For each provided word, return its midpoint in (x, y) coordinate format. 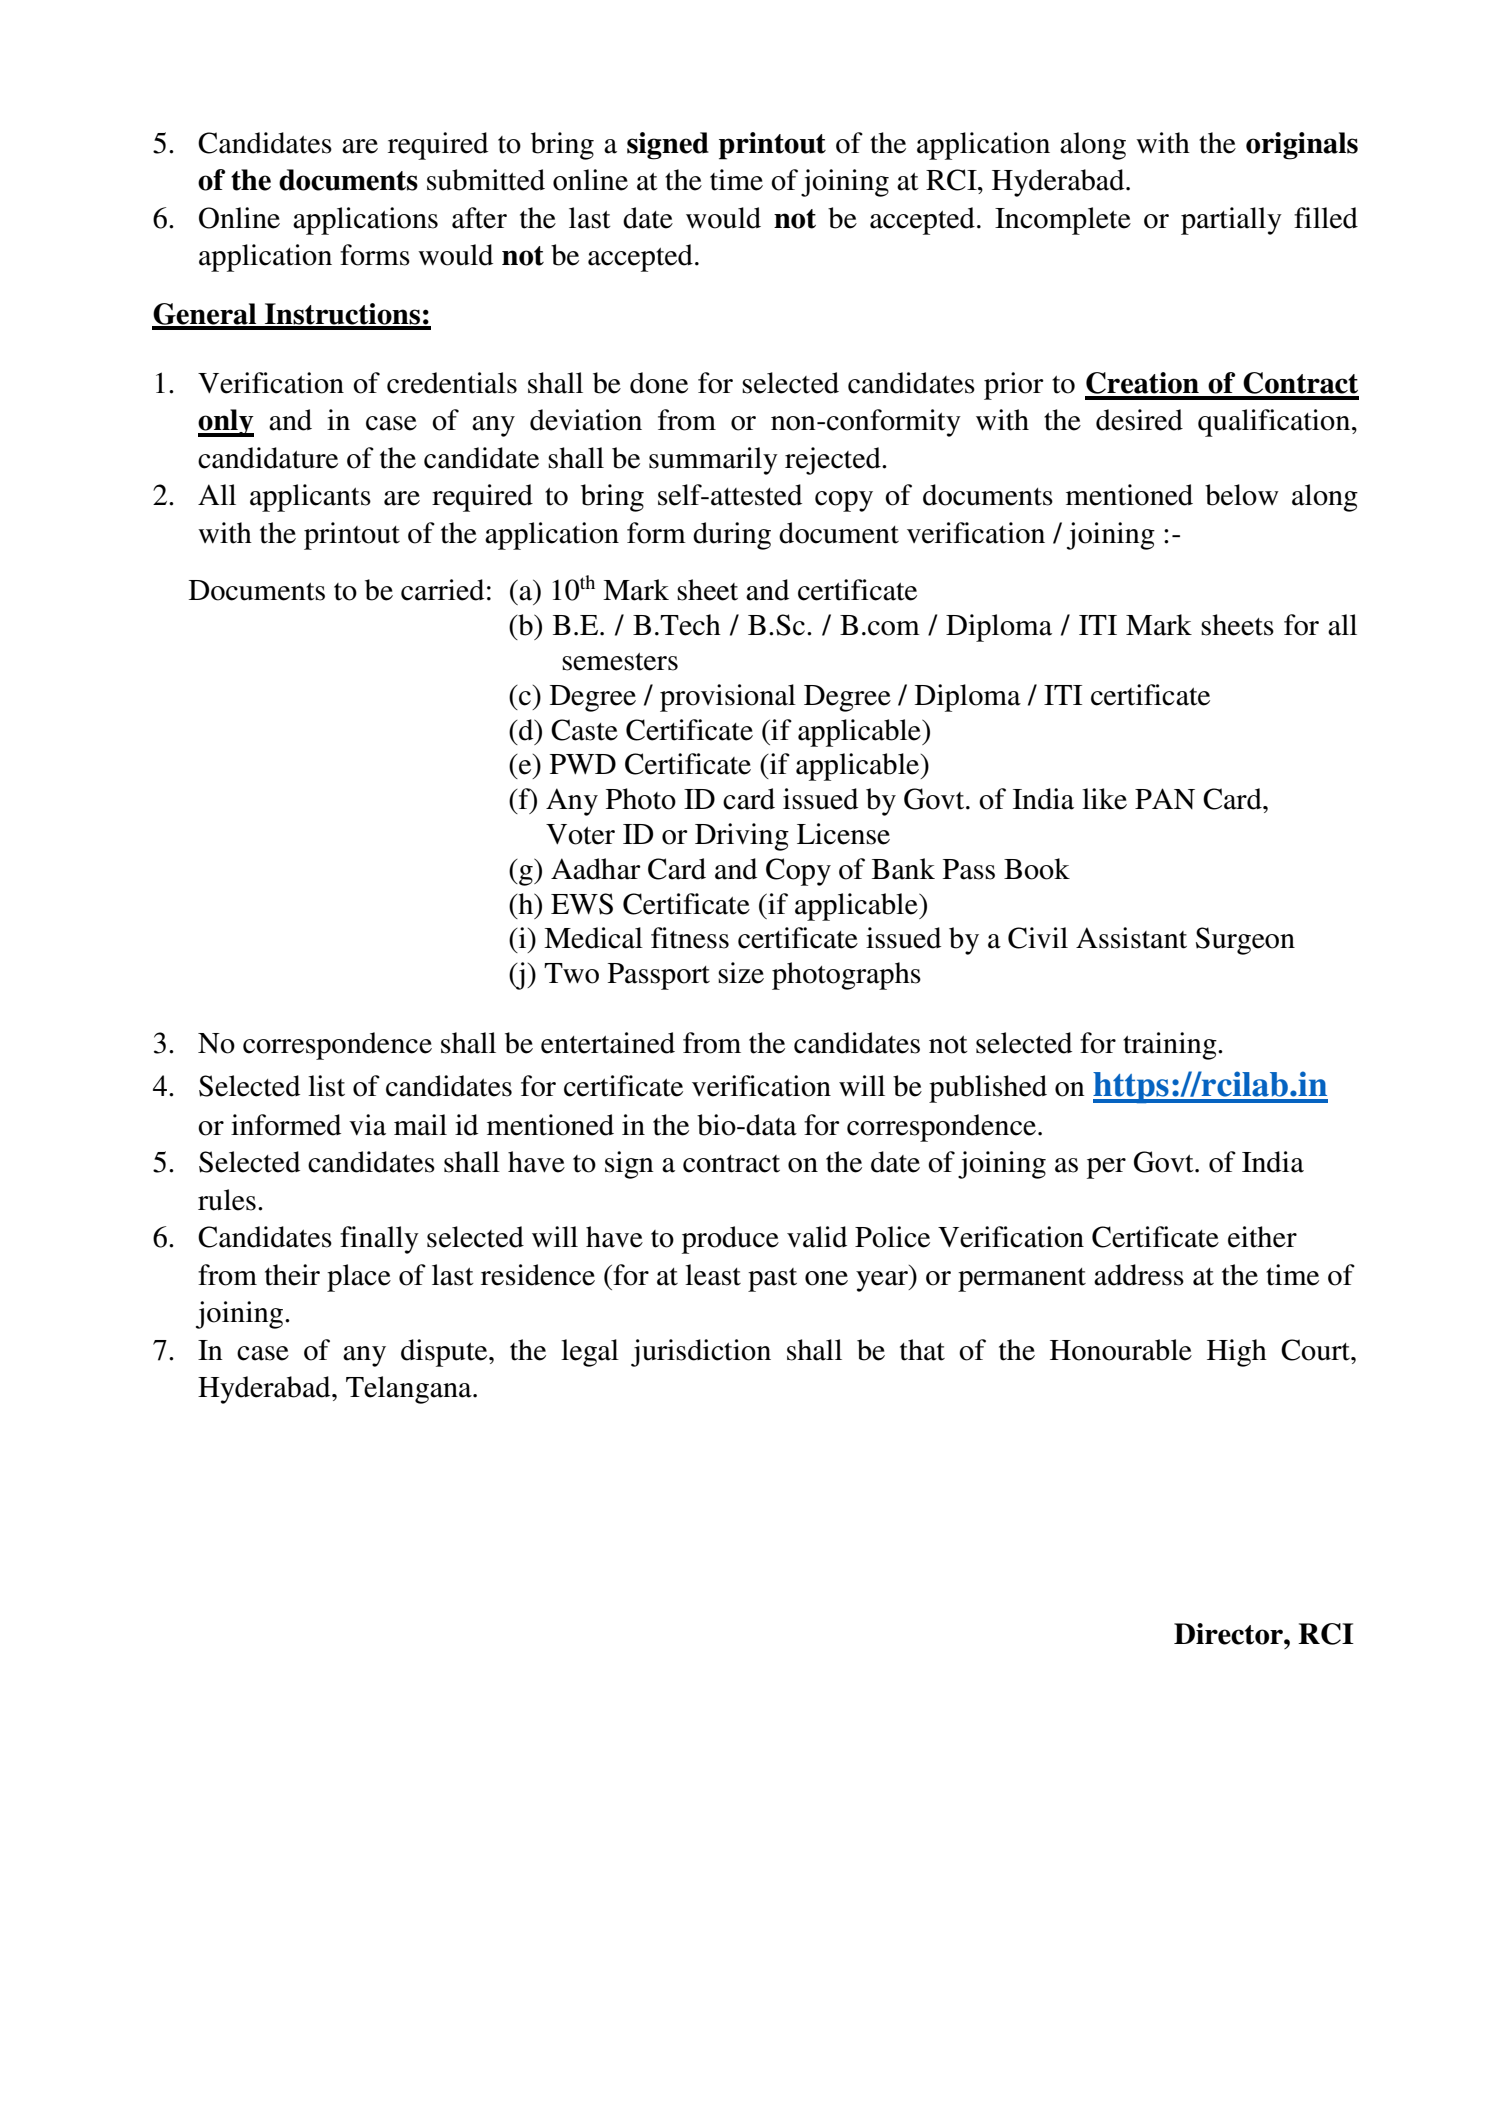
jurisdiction (701, 1353)
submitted (486, 180)
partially (1231, 221)
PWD (583, 764)
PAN (1165, 798)
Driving (742, 837)
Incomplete (1063, 221)
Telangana (410, 1390)
